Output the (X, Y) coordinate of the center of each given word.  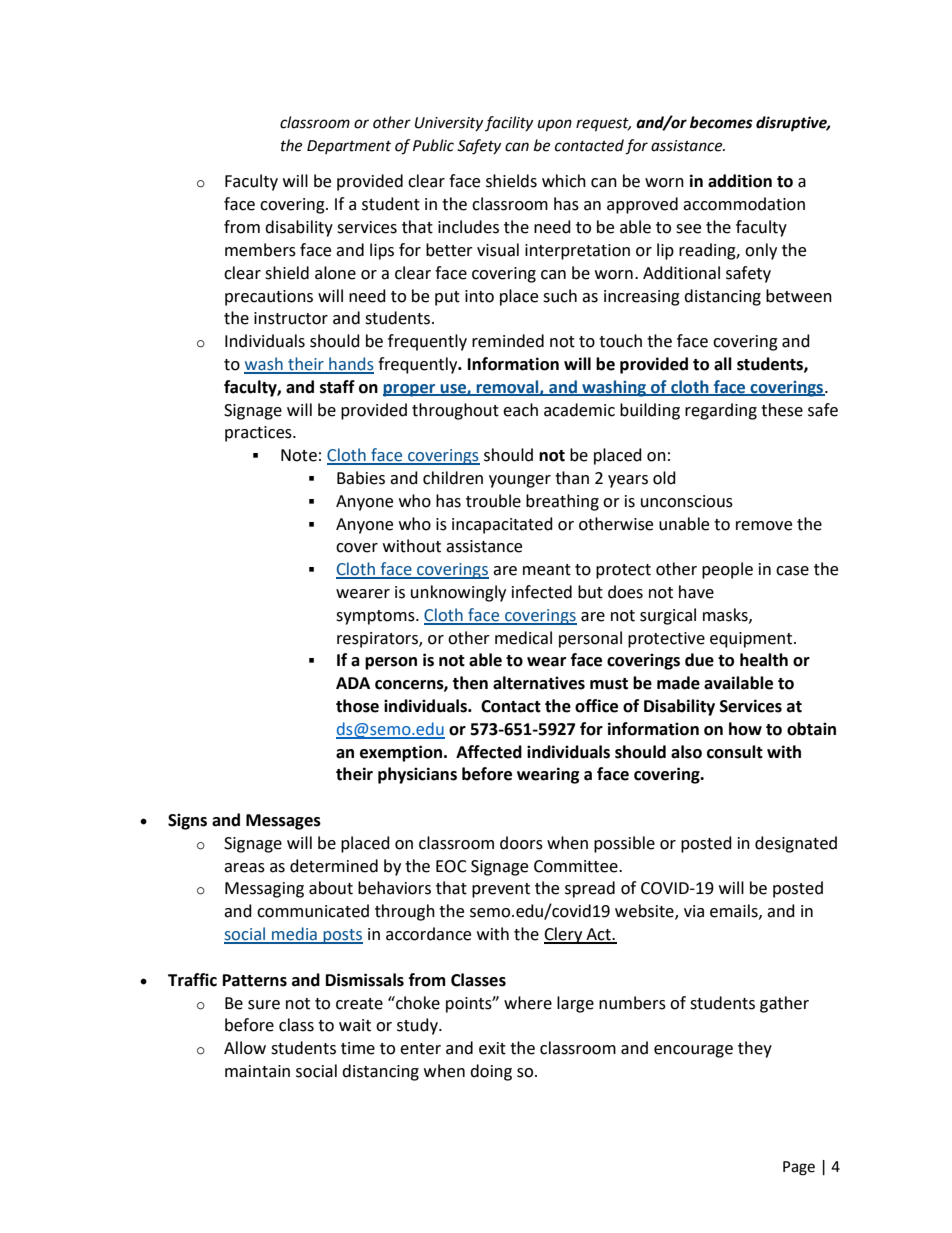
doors (521, 843)
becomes (721, 122)
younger (520, 481)
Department (349, 147)
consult (735, 752)
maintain (257, 1071)
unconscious (687, 501)
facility (509, 123)
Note (299, 455)
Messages (283, 822)
